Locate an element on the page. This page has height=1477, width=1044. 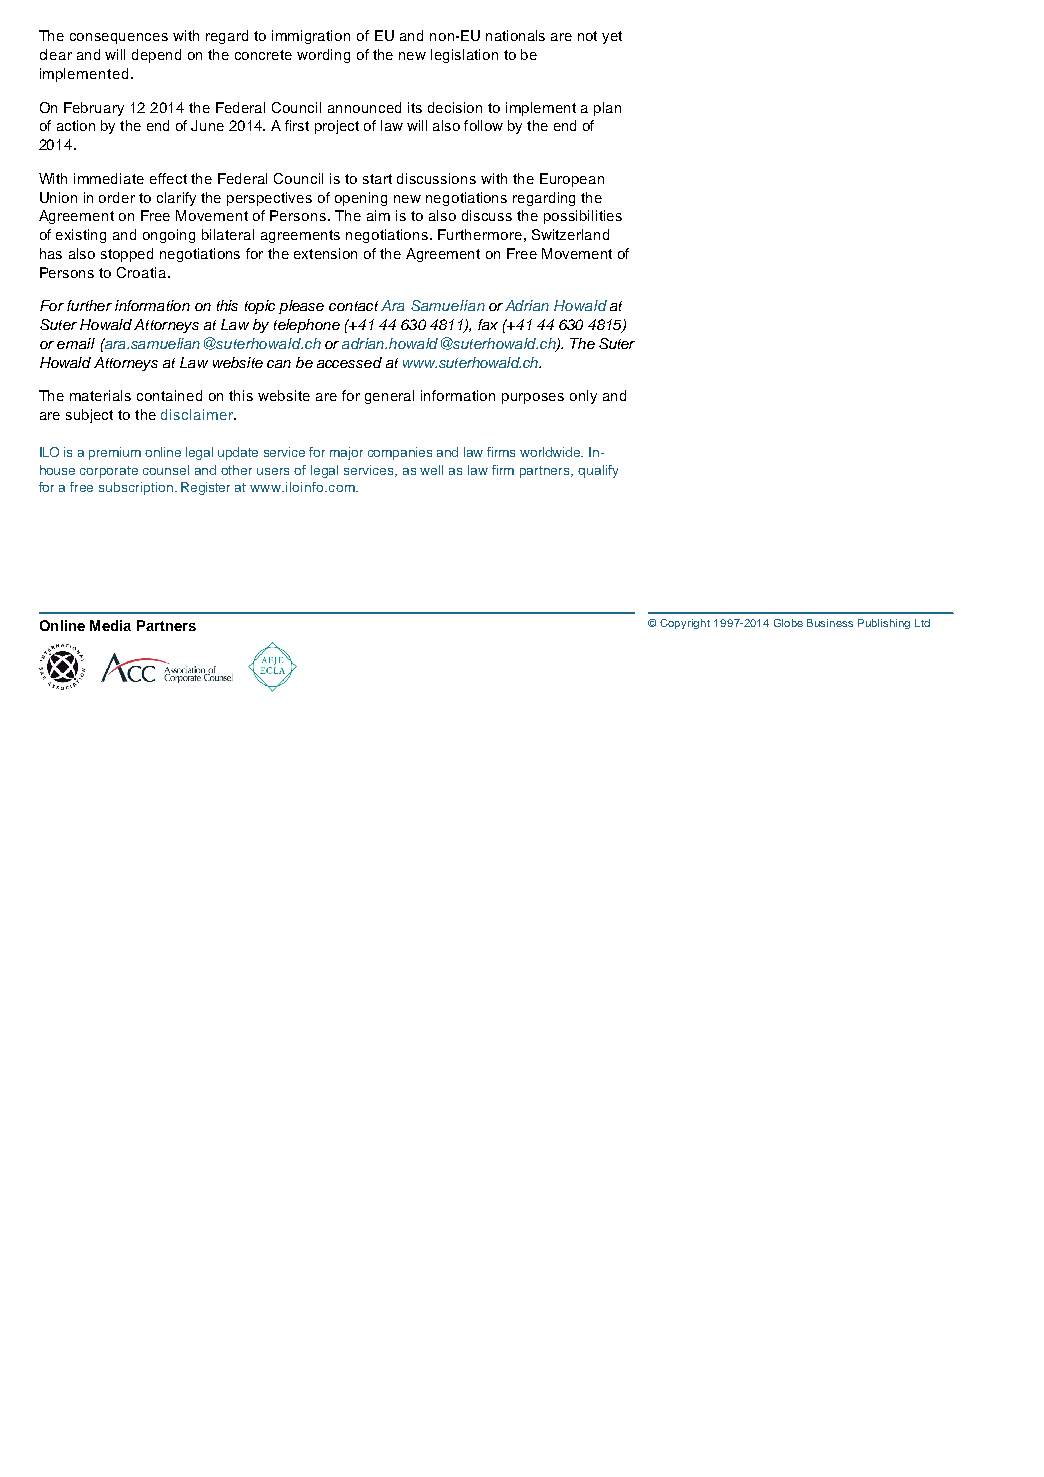
legislation is located at coordinates (464, 56).
